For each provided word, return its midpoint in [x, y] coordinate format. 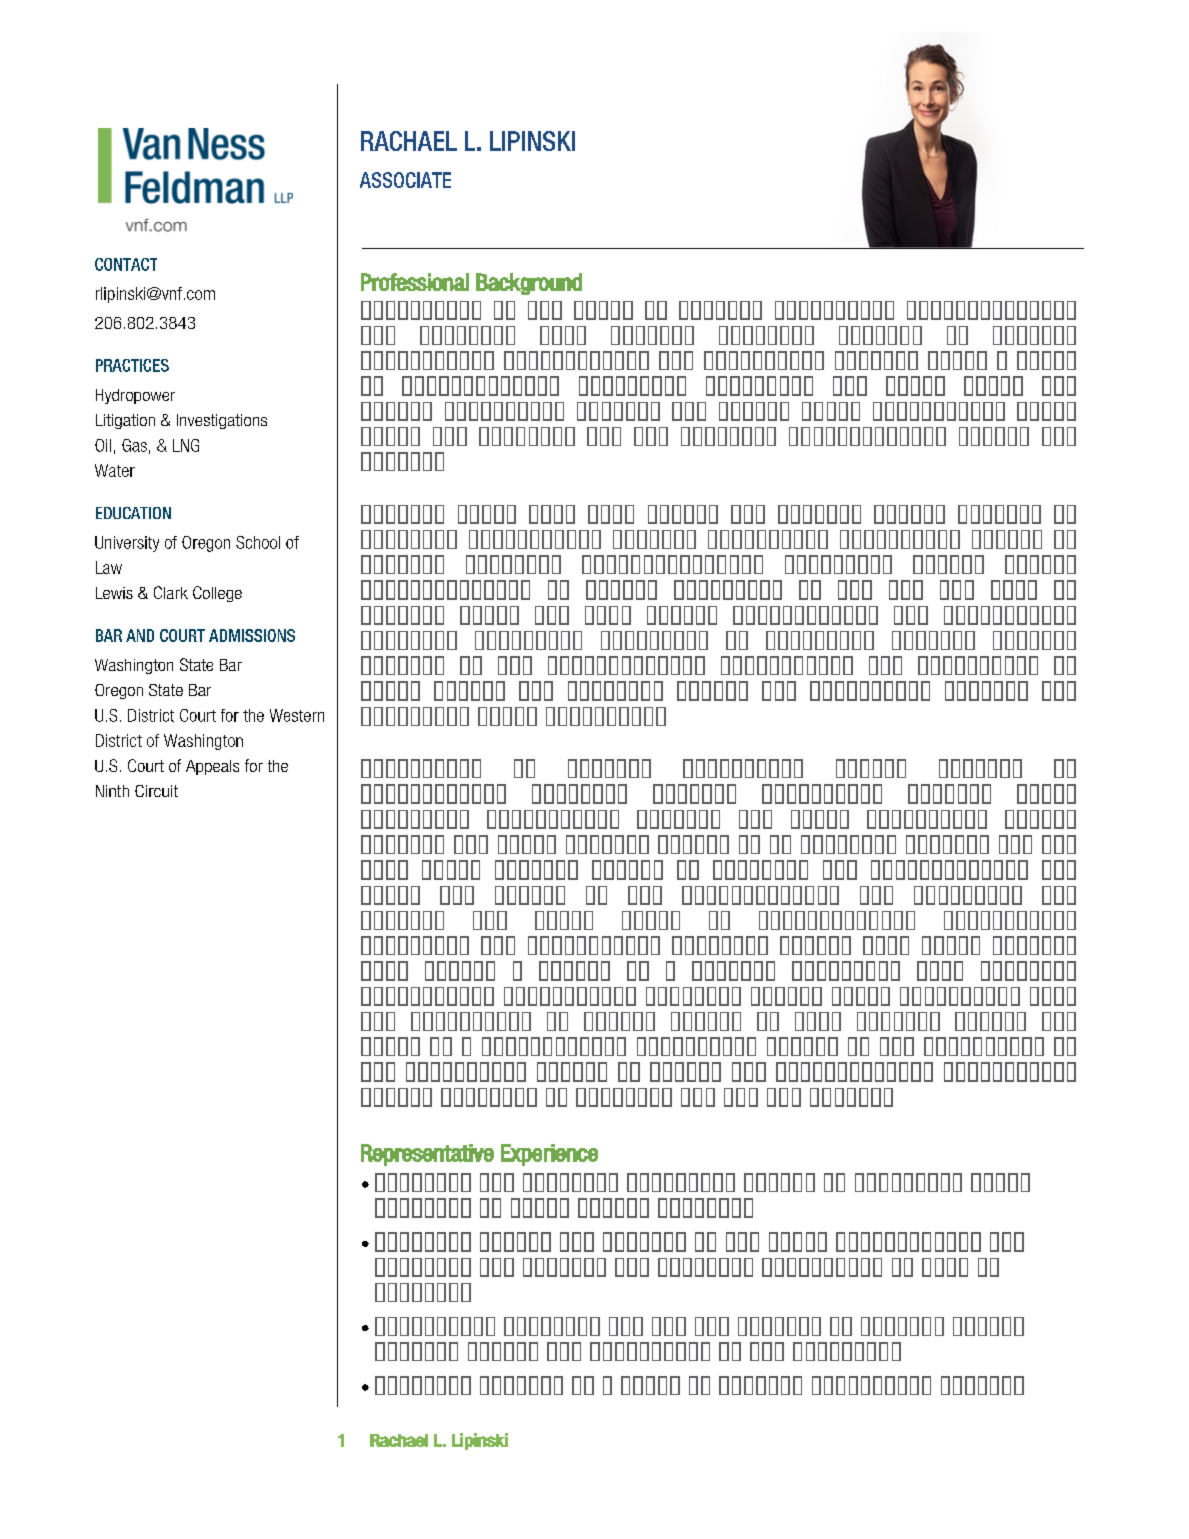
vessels [416, 1292]
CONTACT [126, 264]
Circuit [156, 791]
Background [529, 284]
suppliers [599, 716]
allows [871, 768]
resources [828, 310]
